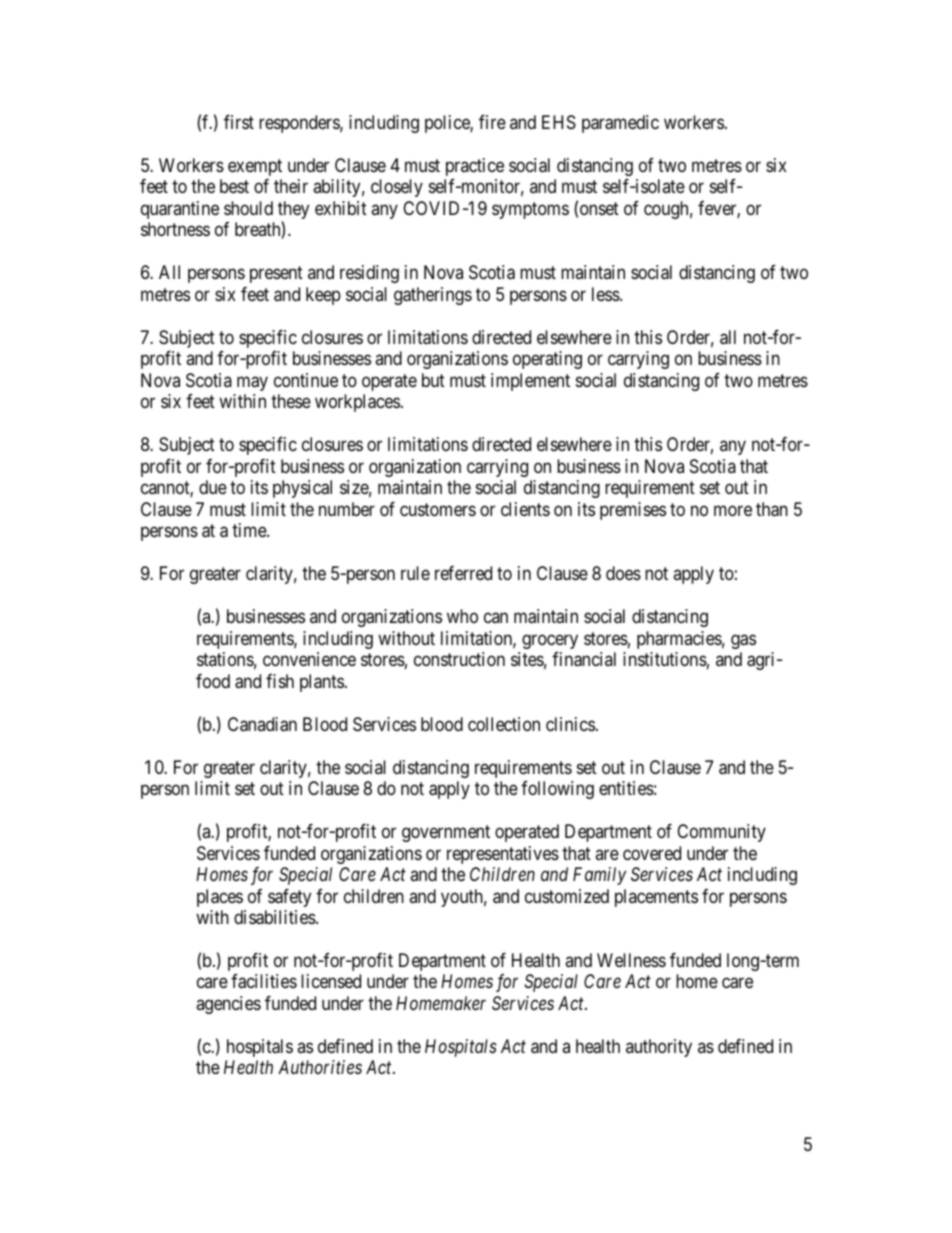  Describe the element at coordinates (620, 124) in the page. I see `paramedic` at that location.
